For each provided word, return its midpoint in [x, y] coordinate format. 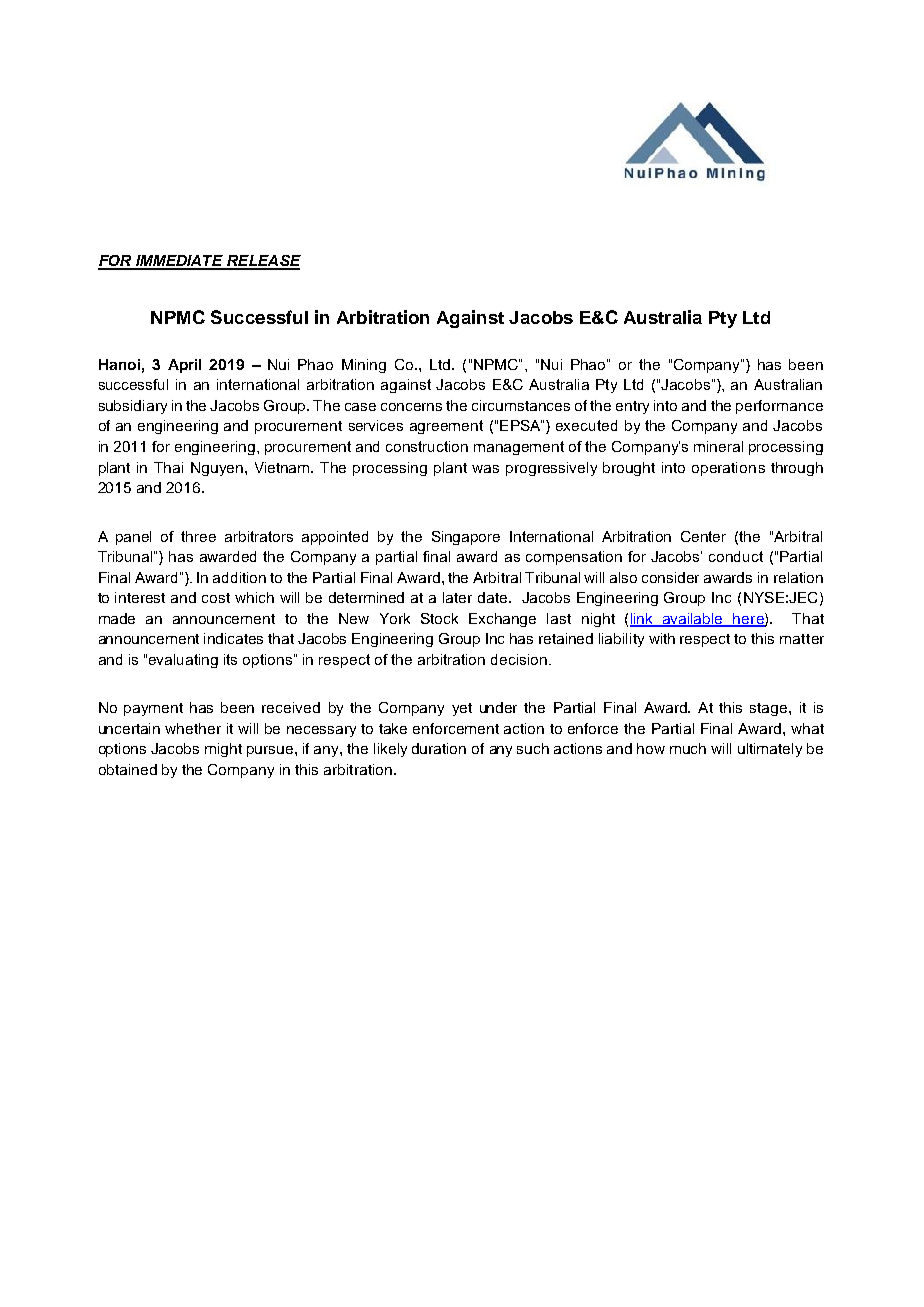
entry [632, 407]
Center [703, 536]
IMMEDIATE [179, 262]
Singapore [466, 538]
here [749, 619]
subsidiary [133, 407]
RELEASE [263, 262]
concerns [411, 407]
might [223, 750]
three [198, 536]
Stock [439, 618]
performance [779, 407]
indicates [233, 638]
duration [439, 748]
